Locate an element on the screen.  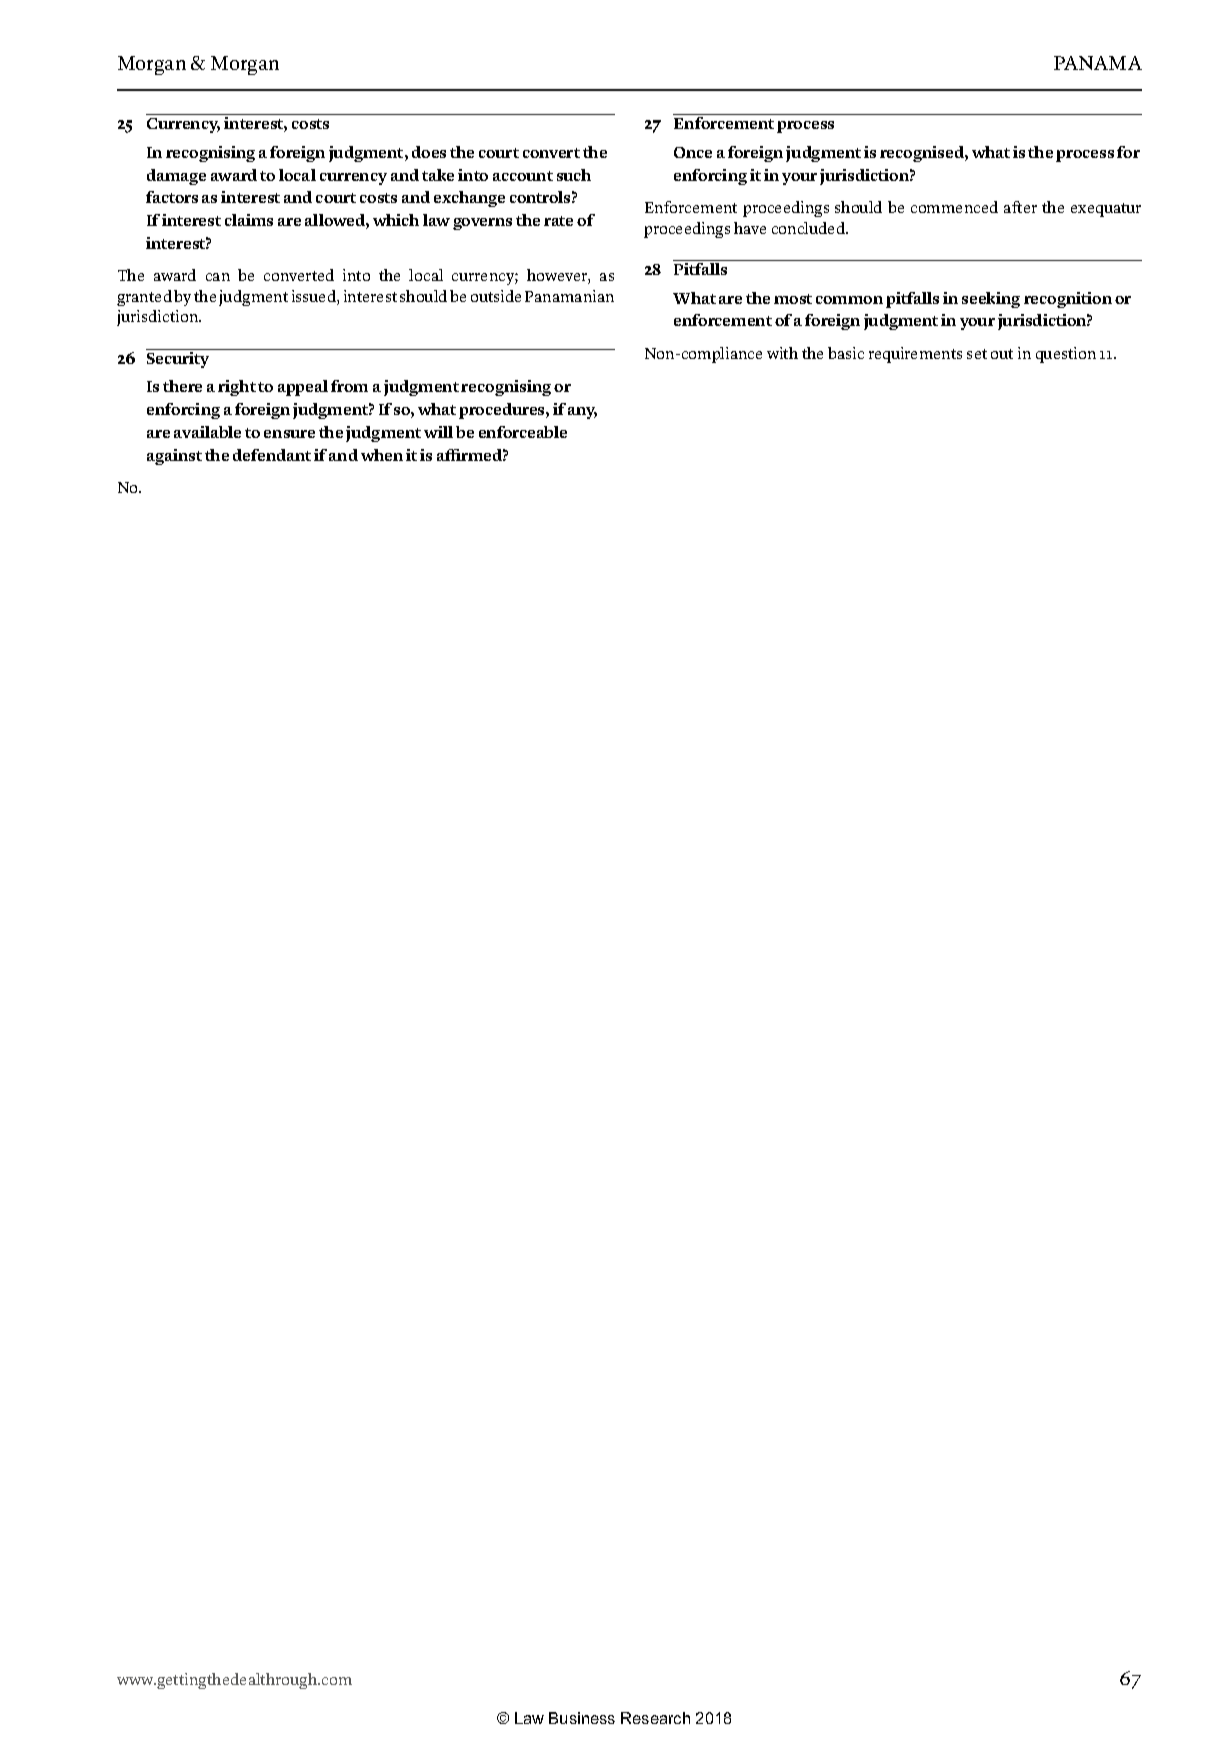
will is located at coordinates (438, 432).
